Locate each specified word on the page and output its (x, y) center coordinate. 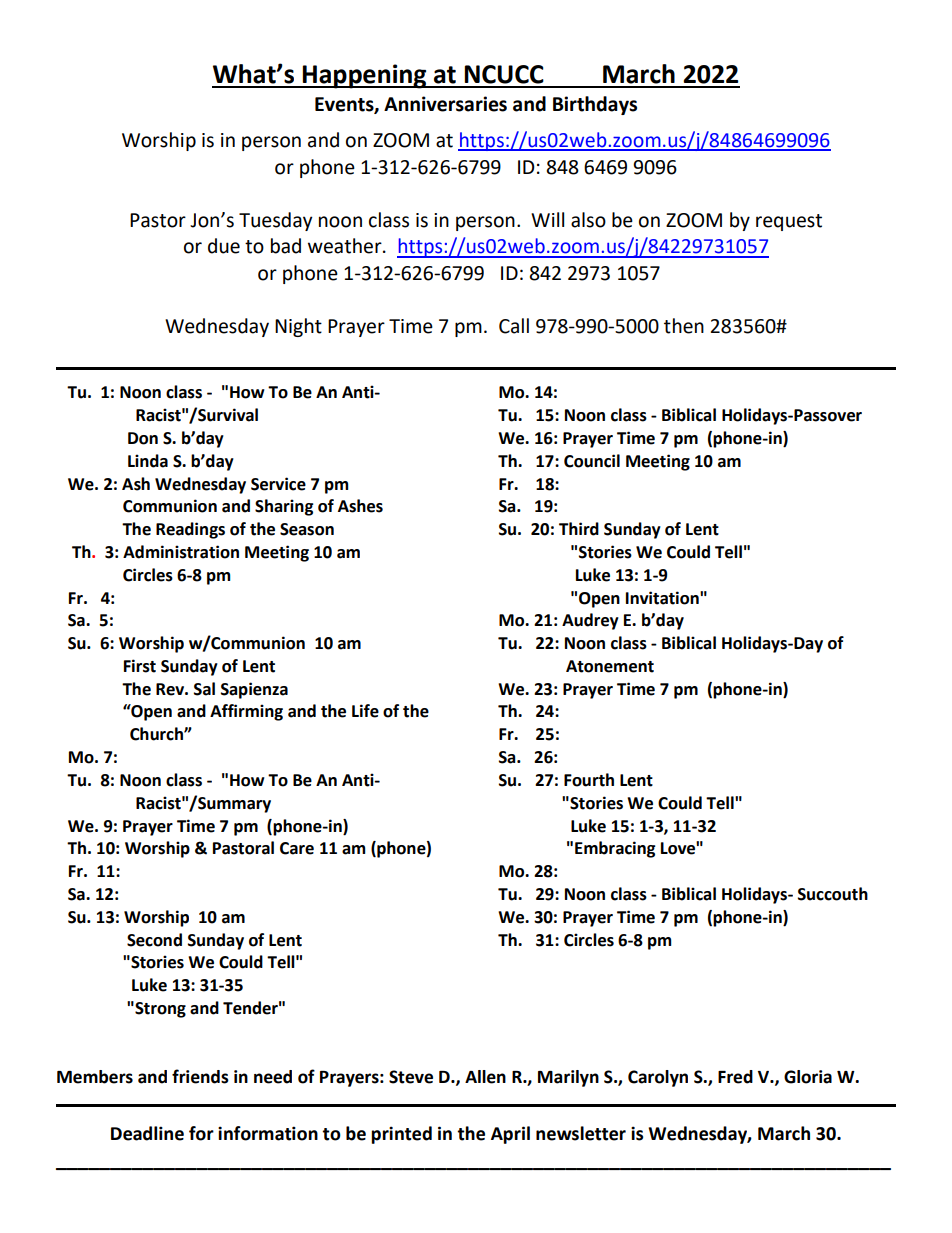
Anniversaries (445, 104)
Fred (735, 1077)
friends (200, 1076)
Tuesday (276, 221)
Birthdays (595, 105)
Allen (485, 1077)
